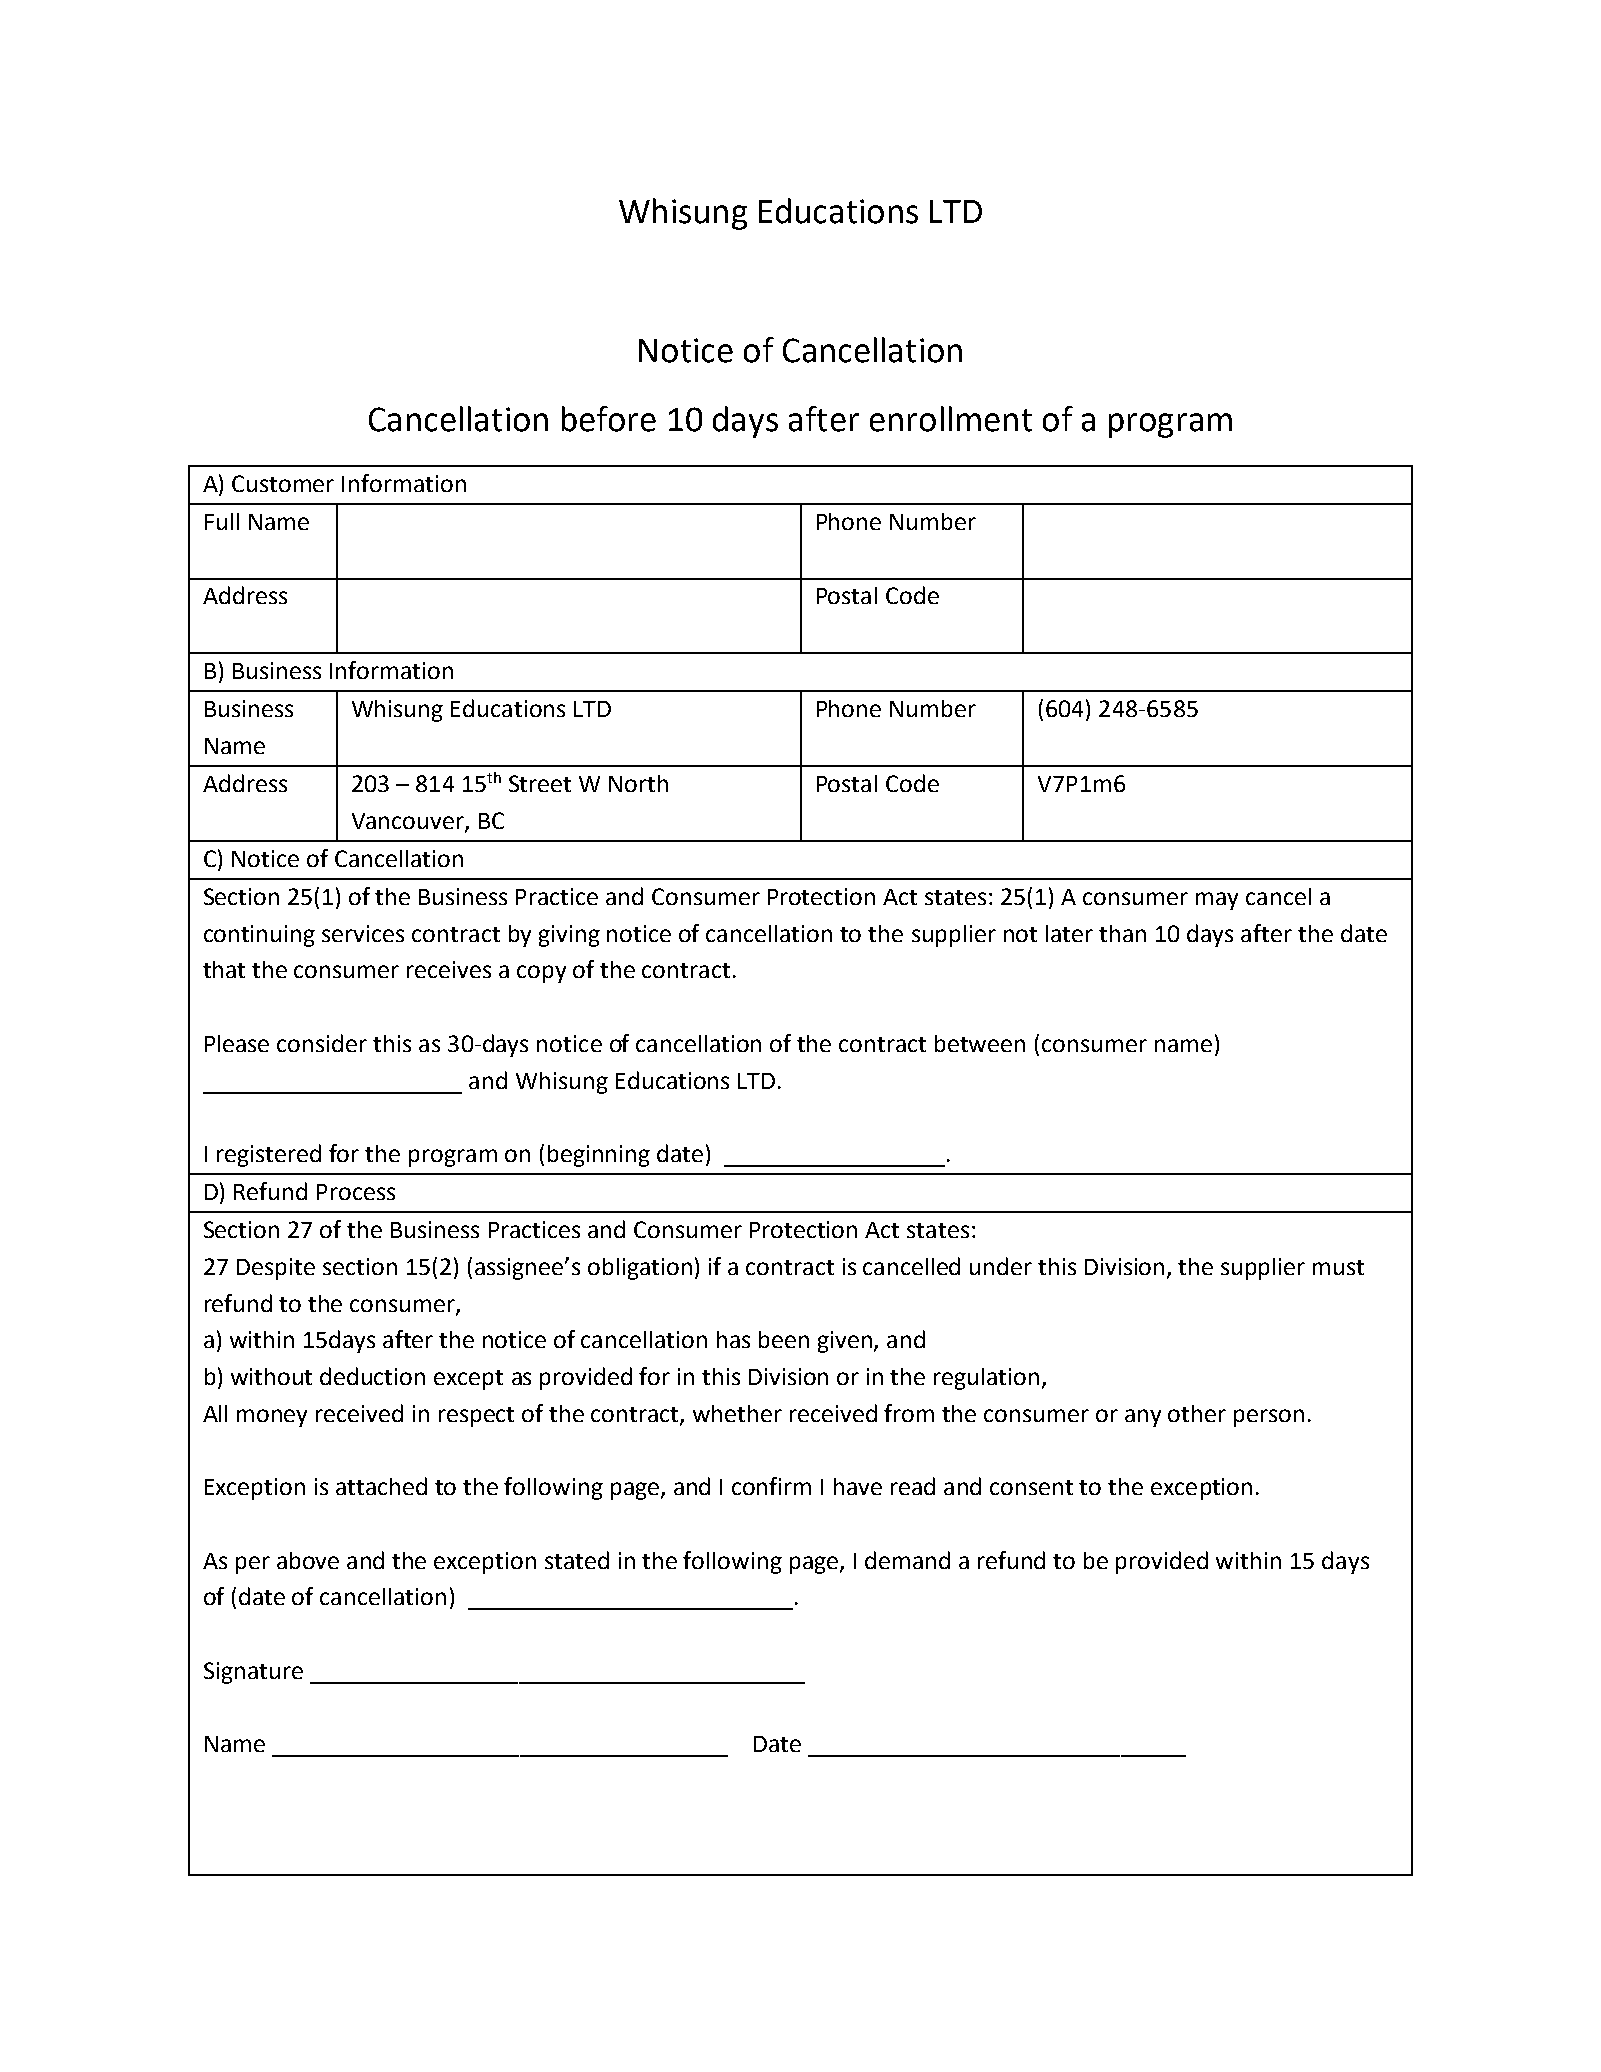 The image size is (1601, 2072). What do you see at coordinates (609, 419) in the screenshot?
I see `before` at bounding box center [609, 419].
